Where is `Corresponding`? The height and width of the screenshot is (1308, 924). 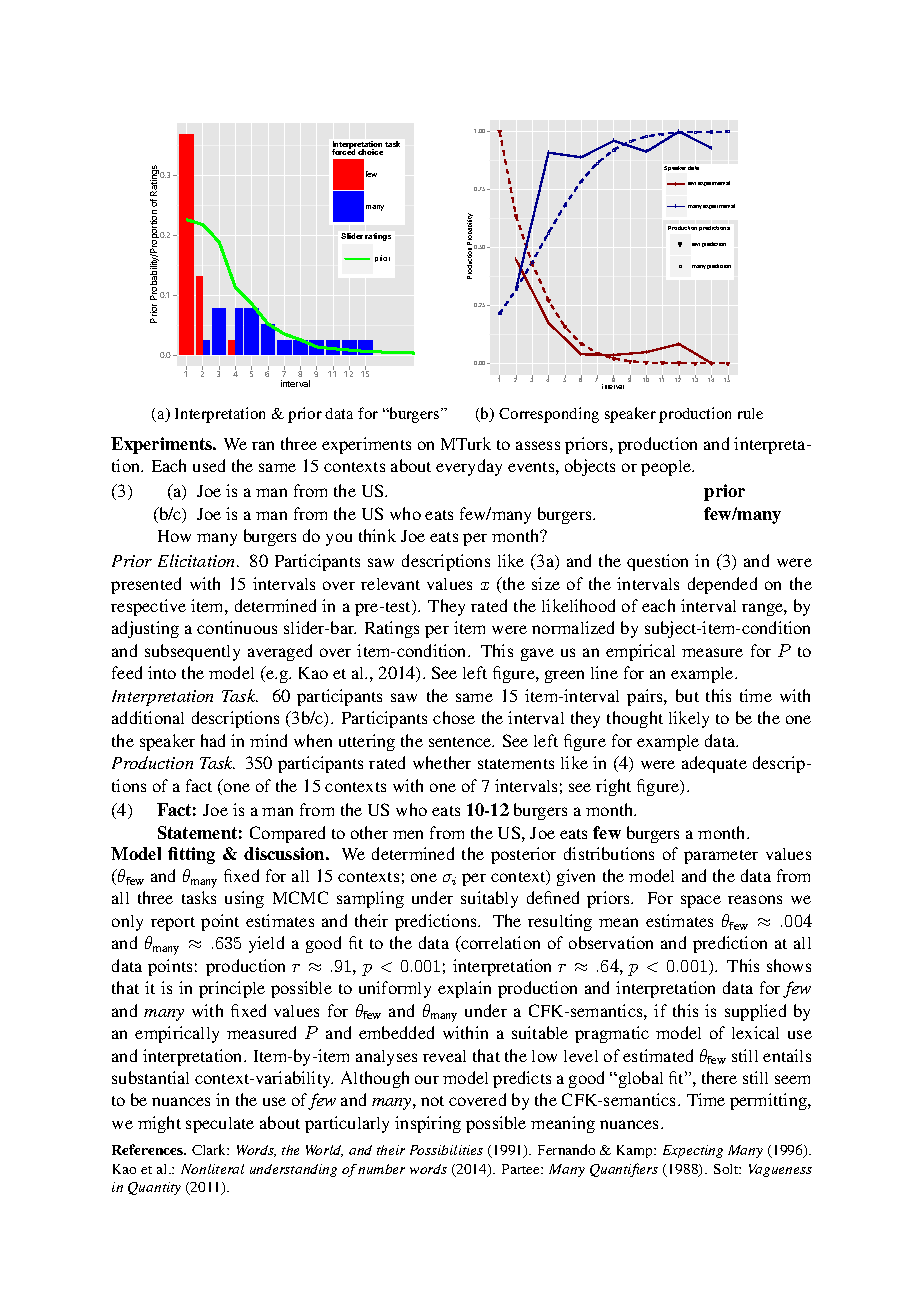 Corresponding is located at coordinates (549, 415).
